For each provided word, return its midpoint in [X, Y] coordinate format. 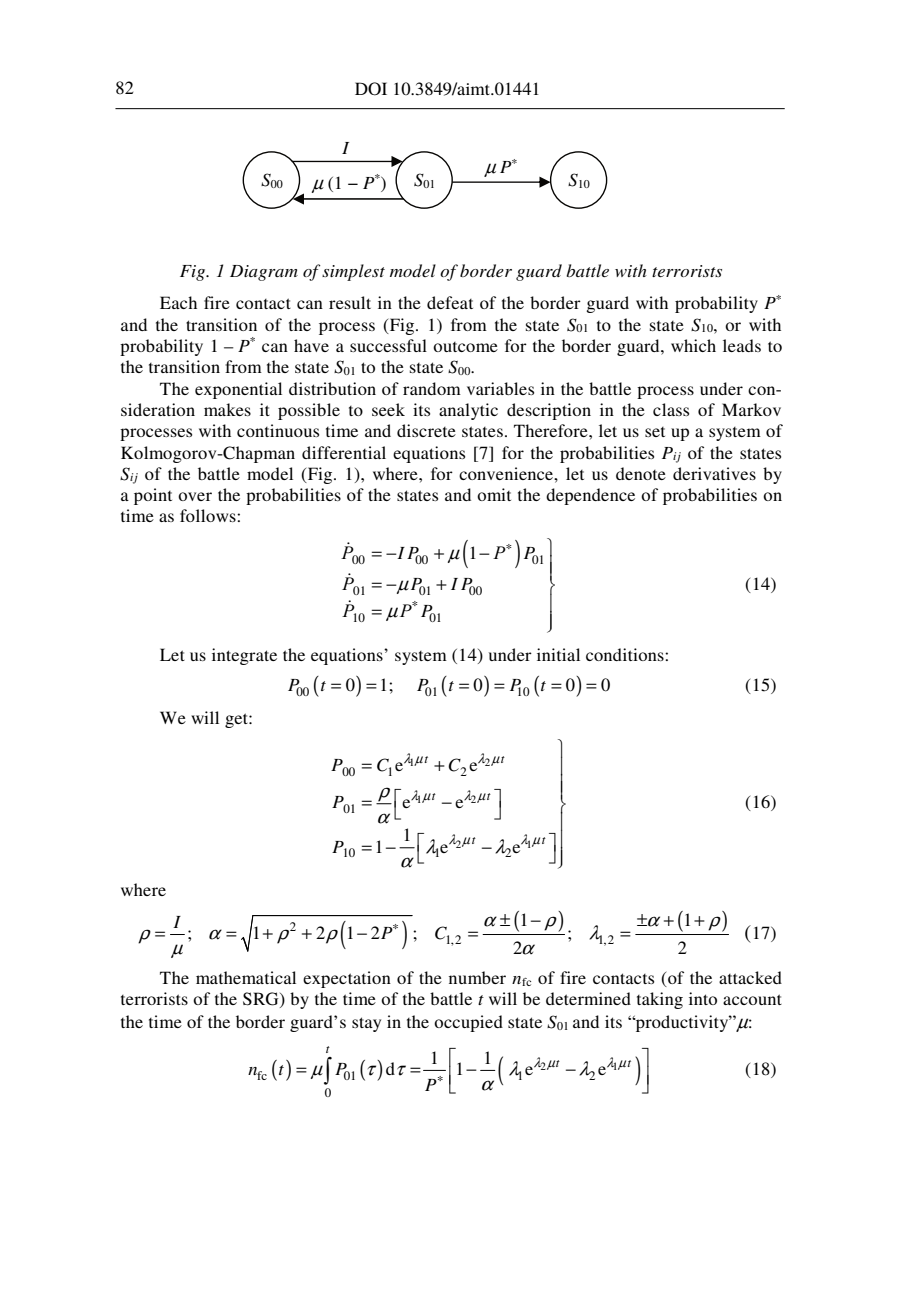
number [477, 977]
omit [494, 494]
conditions [626, 654]
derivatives [714, 473]
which [693, 345]
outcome [465, 347]
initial [558, 654]
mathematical [246, 977]
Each [178, 302]
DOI [371, 89]
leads [742, 345]
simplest [353, 272]
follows [209, 515]
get [237, 720]
